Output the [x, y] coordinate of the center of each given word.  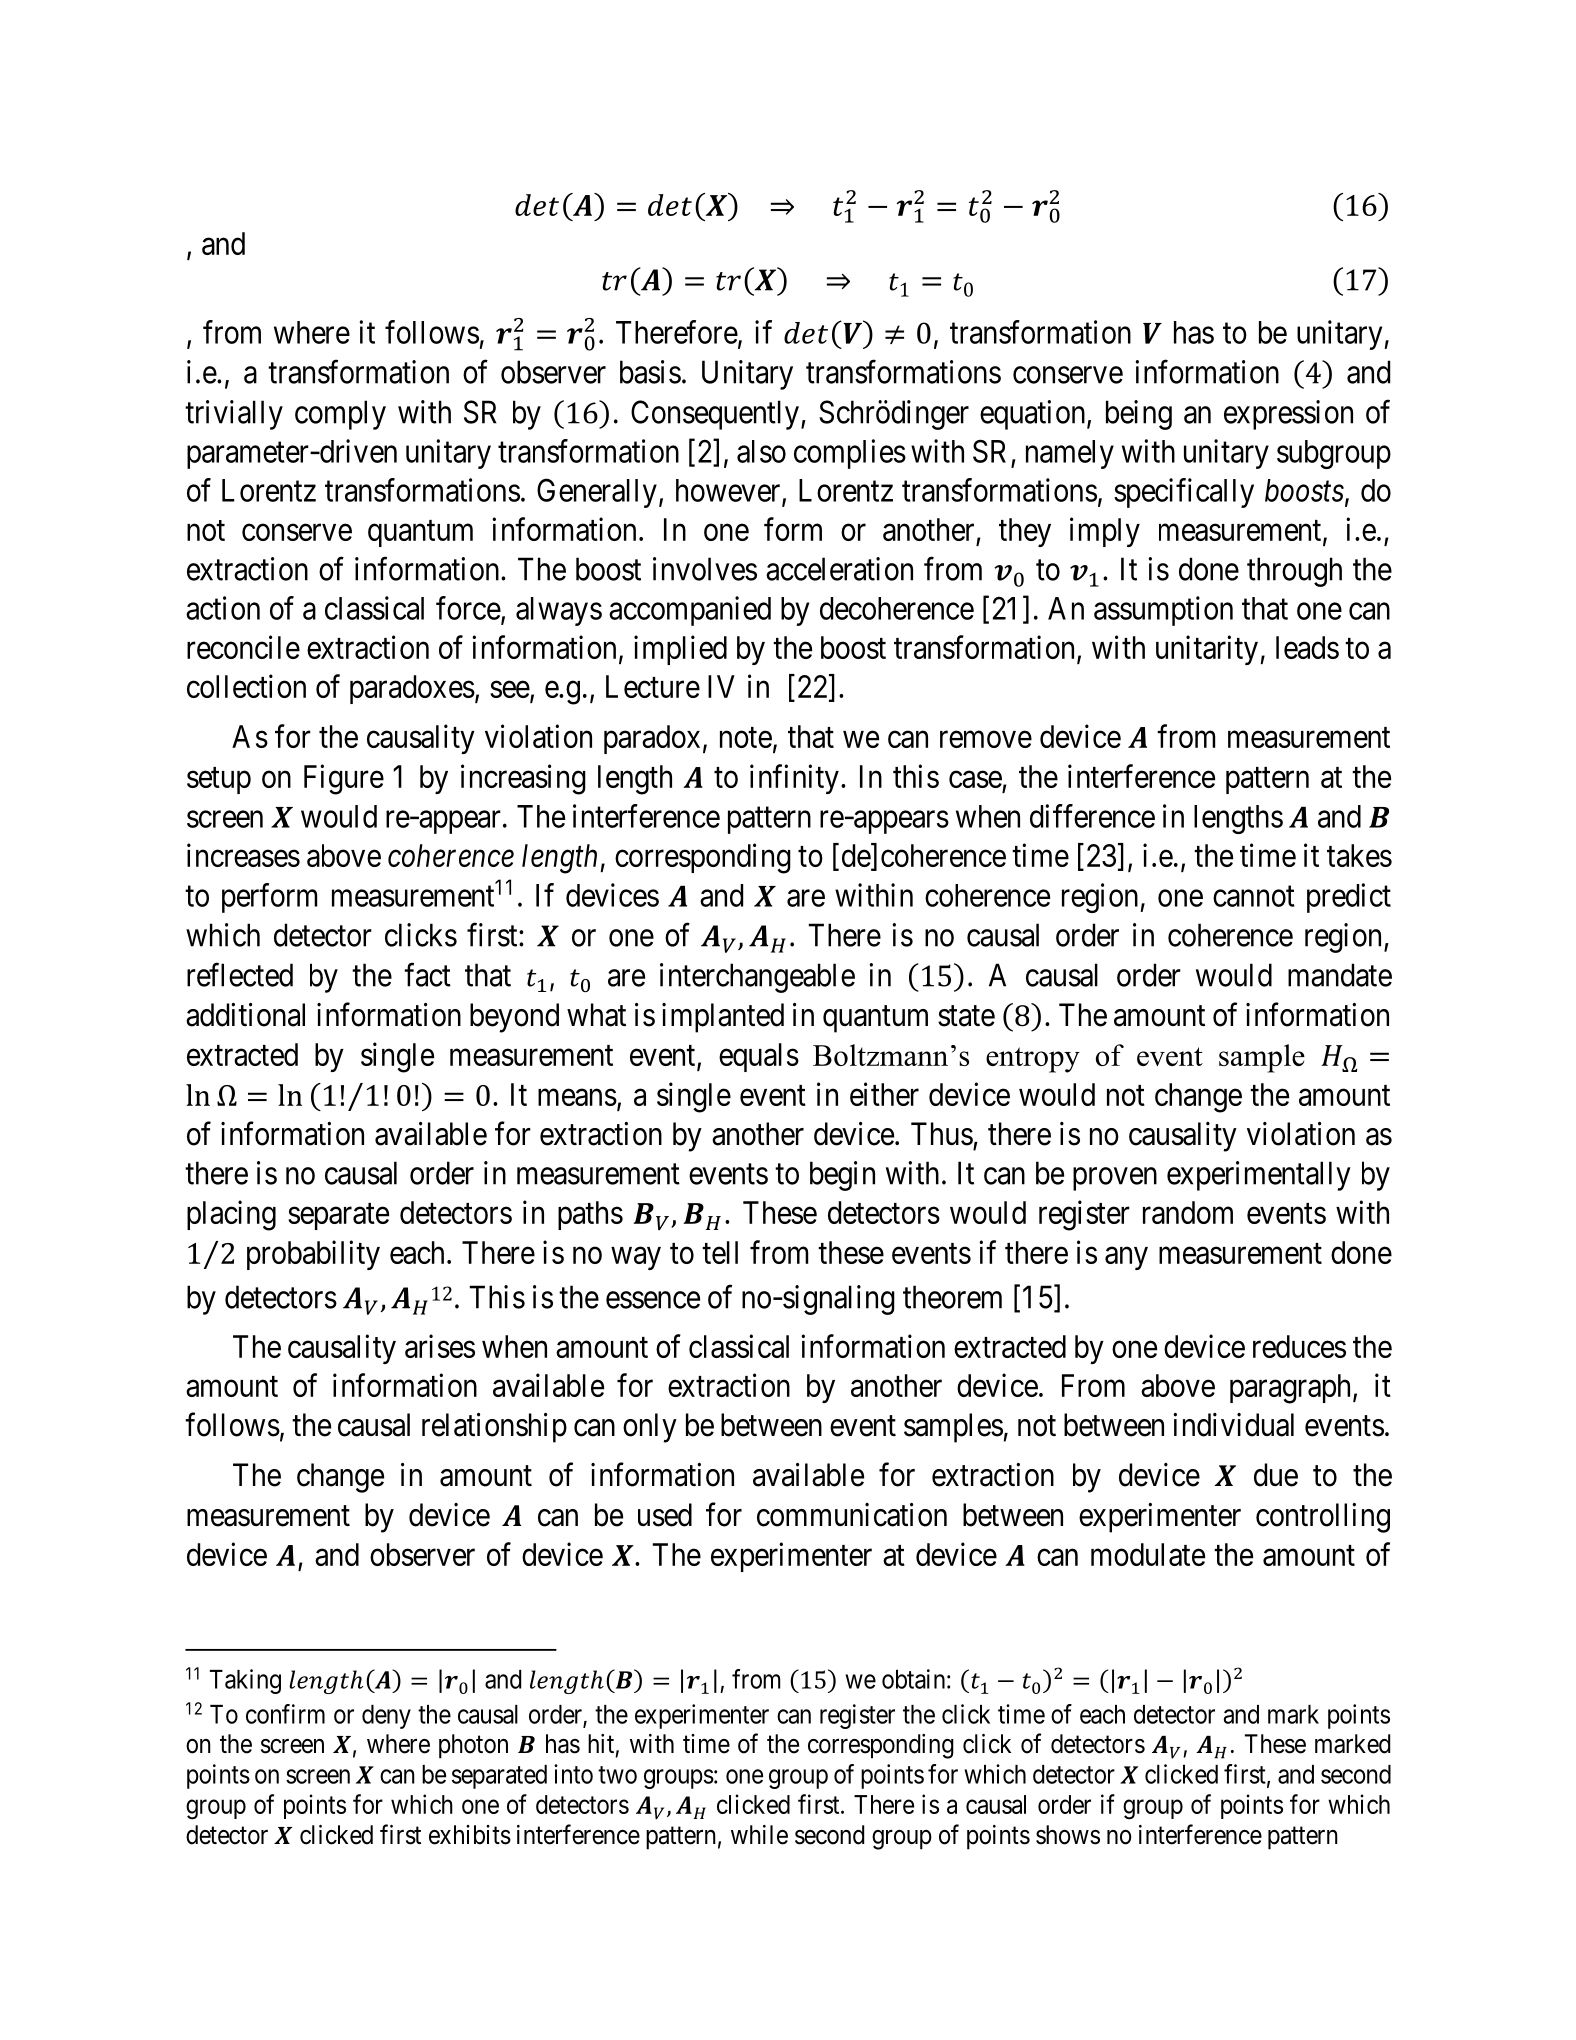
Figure [344, 779]
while [759, 1835]
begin [842, 1176]
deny [386, 1717]
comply [340, 415]
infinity [794, 779]
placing [231, 1215]
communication [852, 1515]
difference [1092, 816]
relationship [494, 1428]
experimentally [1259, 1176]
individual [1233, 1425]
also [761, 451]
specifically [1184, 493]
